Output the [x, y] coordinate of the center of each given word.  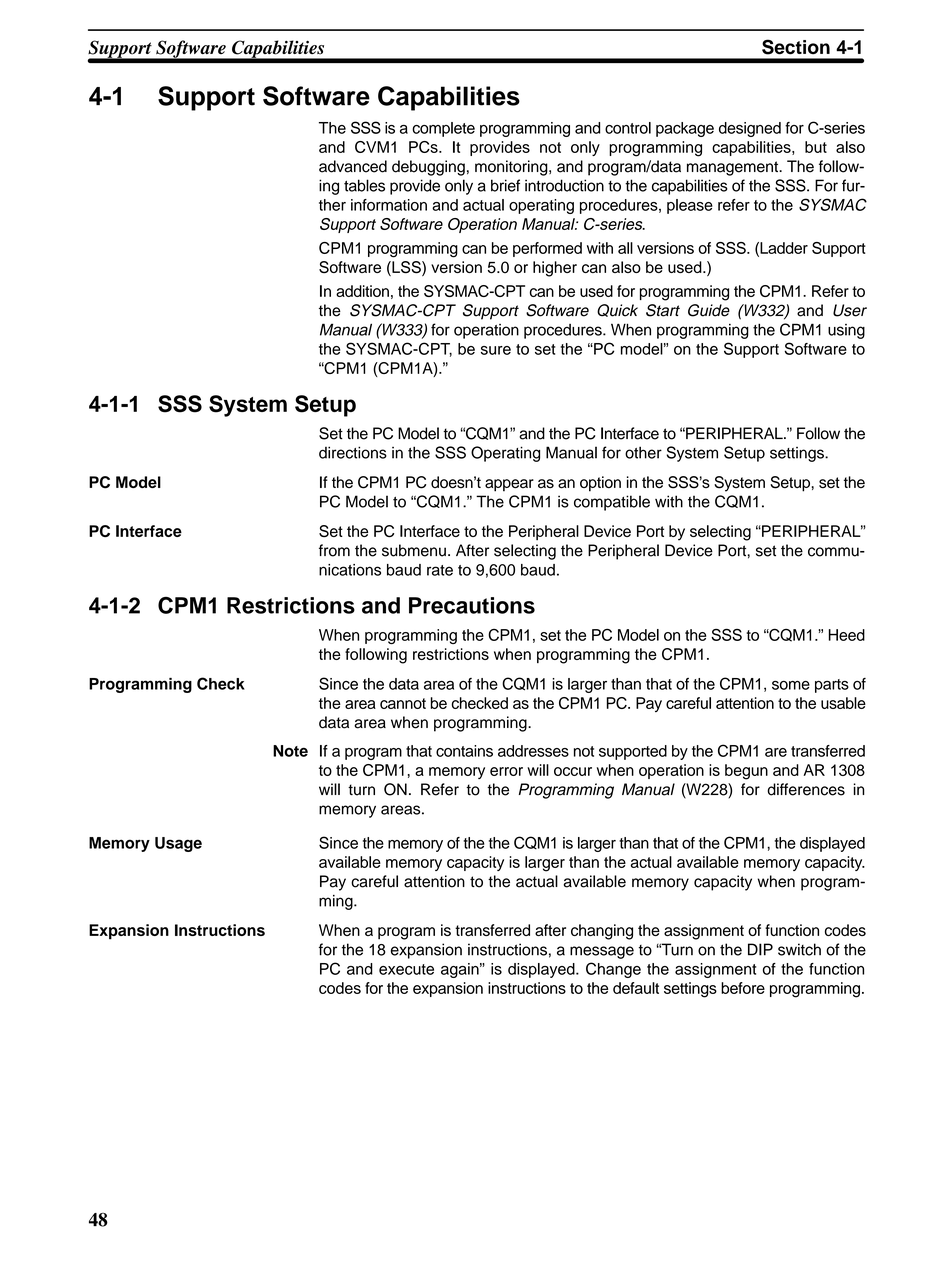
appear [509, 485]
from [334, 550]
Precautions [472, 605]
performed [547, 249]
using [846, 331]
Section [796, 47]
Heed [847, 635]
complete [443, 129]
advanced [353, 166]
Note [290, 751]
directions [353, 452]
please [690, 206]
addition [362, 291]
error [506, 771]
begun [746, 772]
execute [406, 969]
